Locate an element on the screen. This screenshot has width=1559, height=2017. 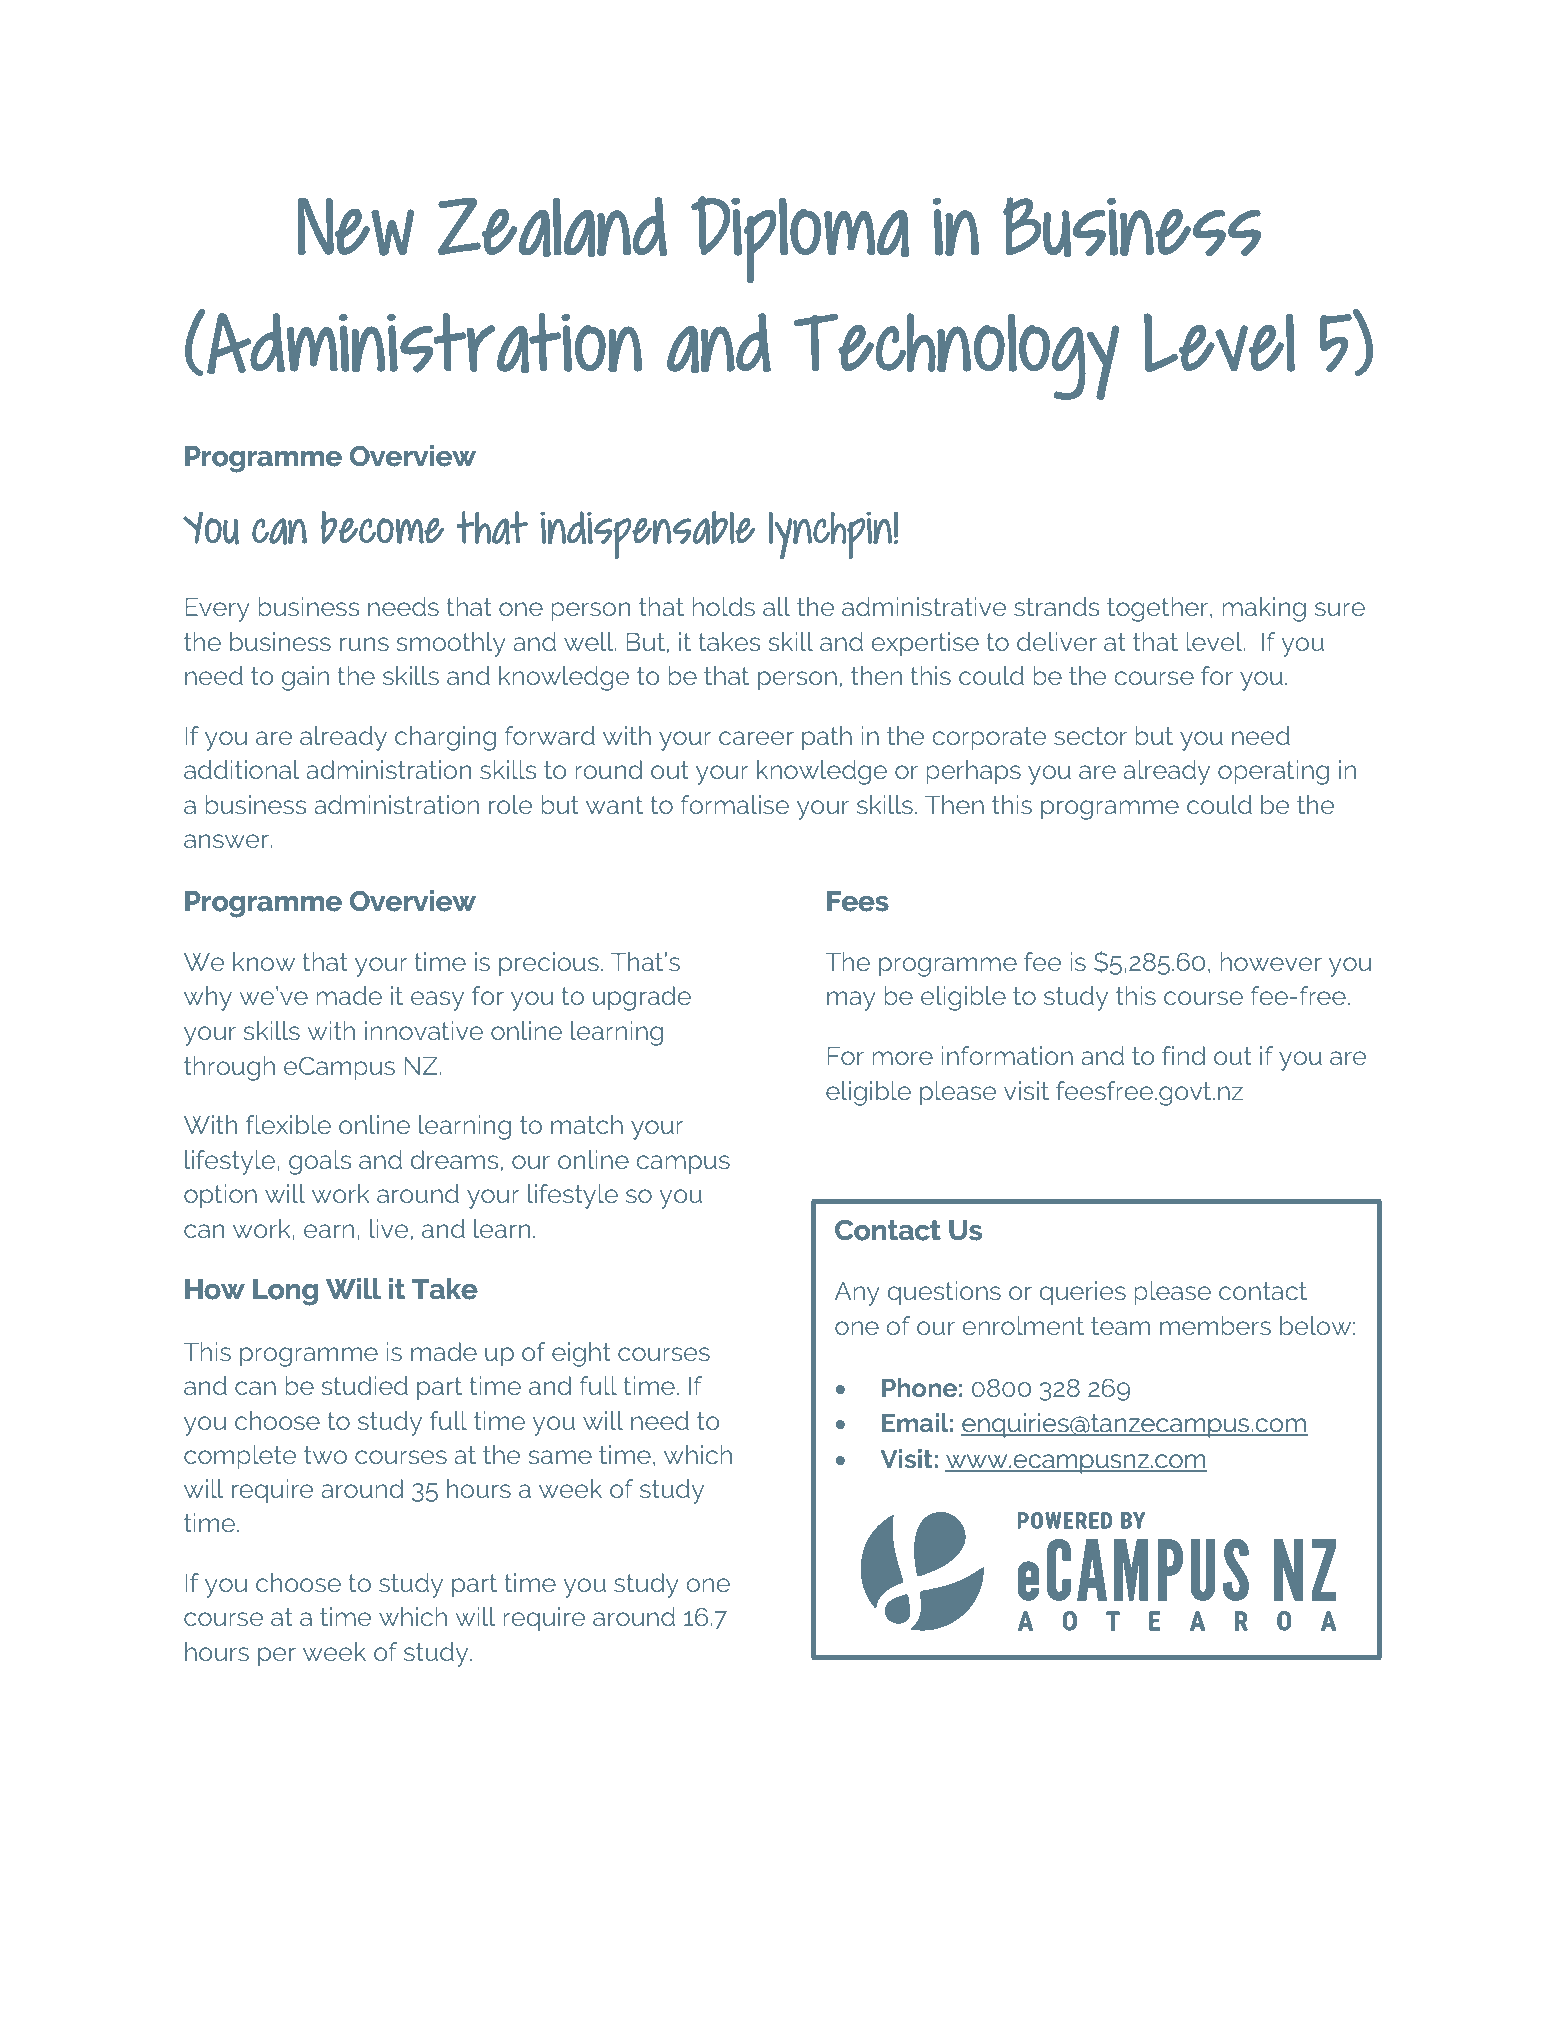
Technology is located at coordinates (956, 356).
